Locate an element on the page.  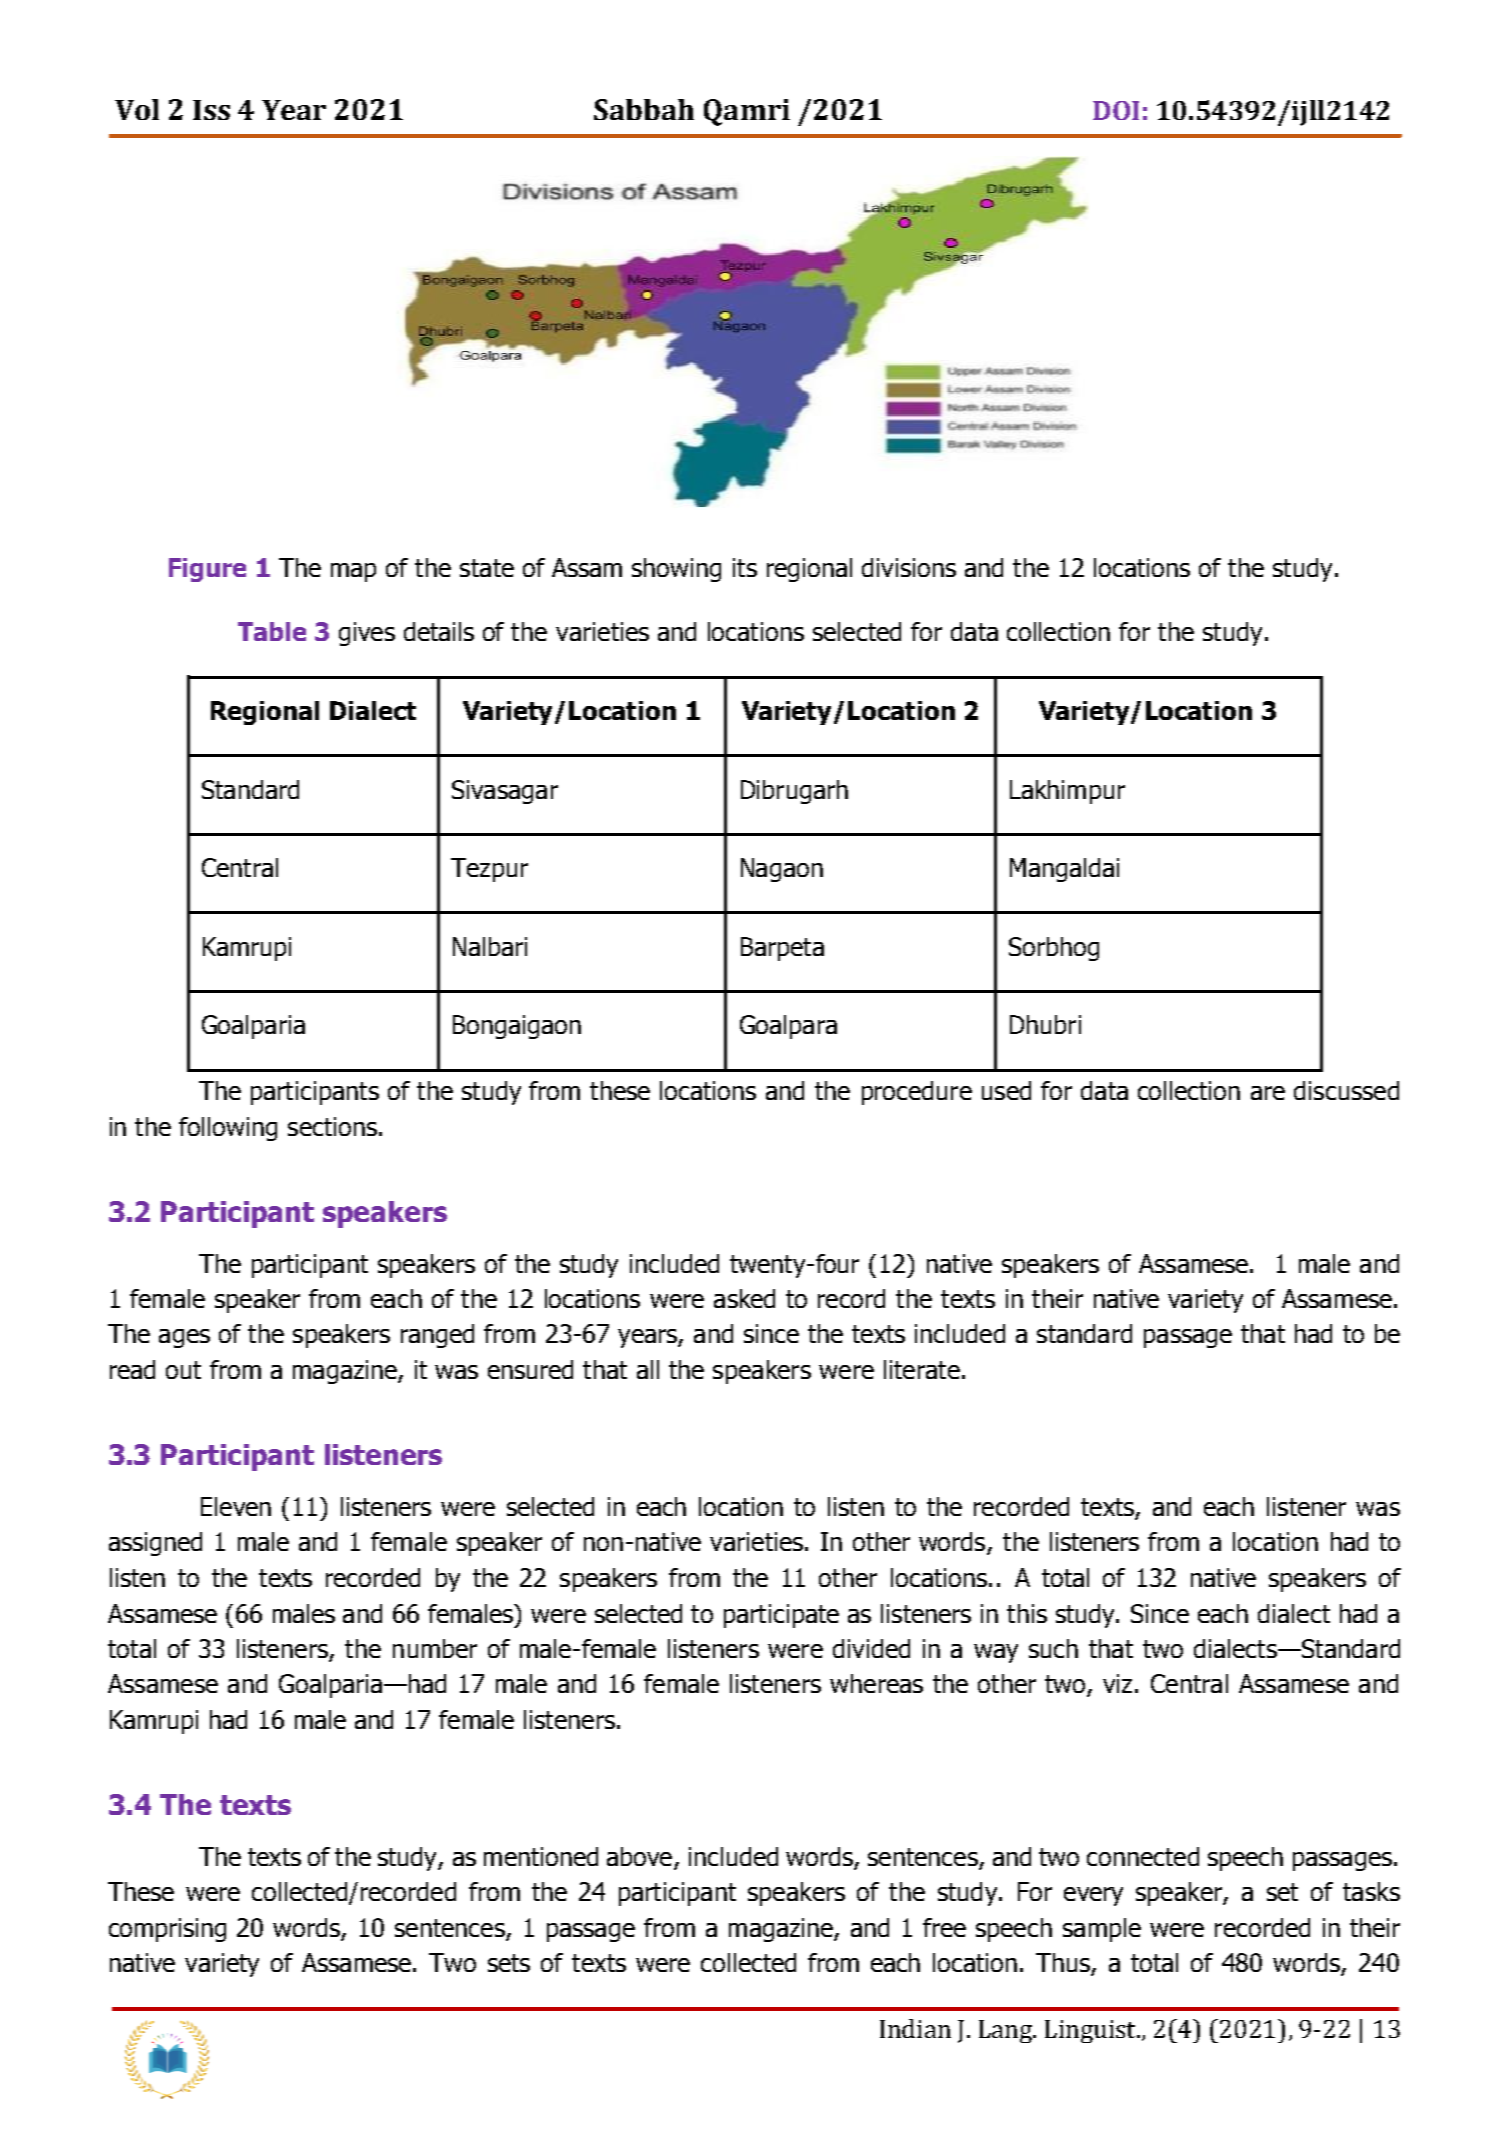
comprising is located at coordinates (167, 1930).
